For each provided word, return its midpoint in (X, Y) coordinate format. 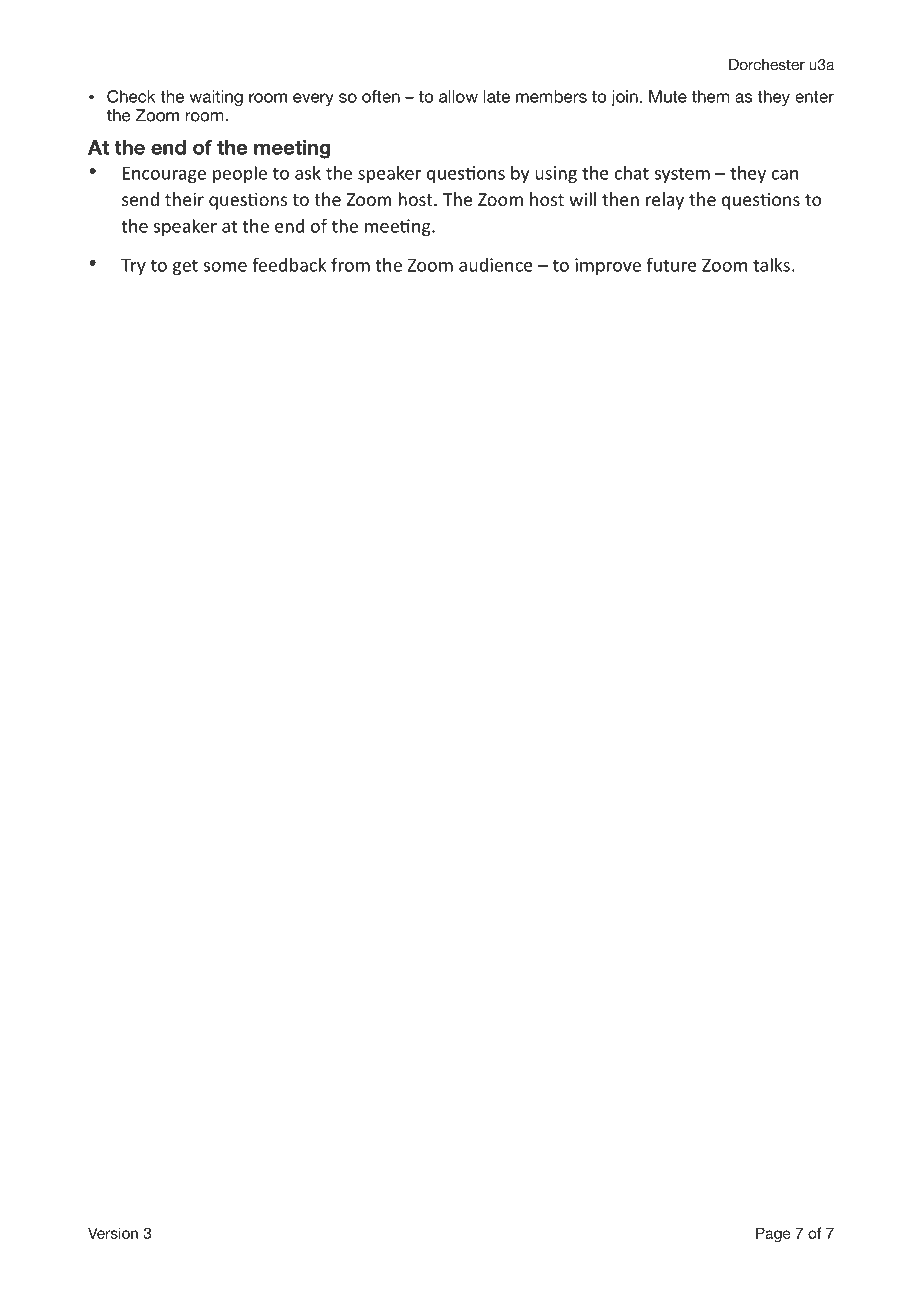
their (184, 199)
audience (496, 265)
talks (771, 264)
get (185, 267)
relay (665, 201)
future (671, 264)
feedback (289, 264)
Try (133, 266)
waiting (216, 98)
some (225, 267)
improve (608, 266)
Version (113, 1233)
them (711, 96)
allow (458, 96)
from (350, 264)
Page (773, 1234)
